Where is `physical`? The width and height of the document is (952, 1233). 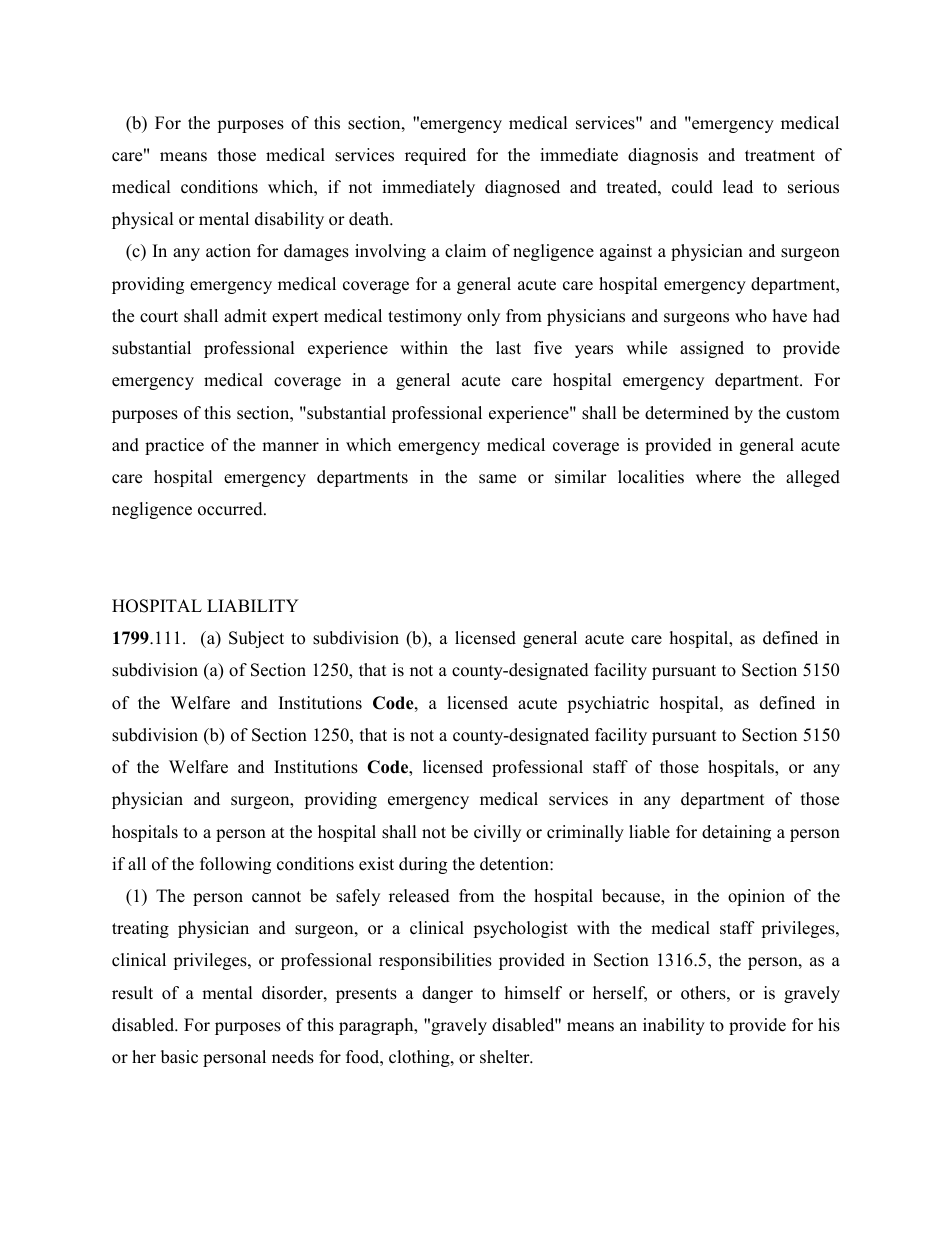 physical is located at coordinates (142, 220).
